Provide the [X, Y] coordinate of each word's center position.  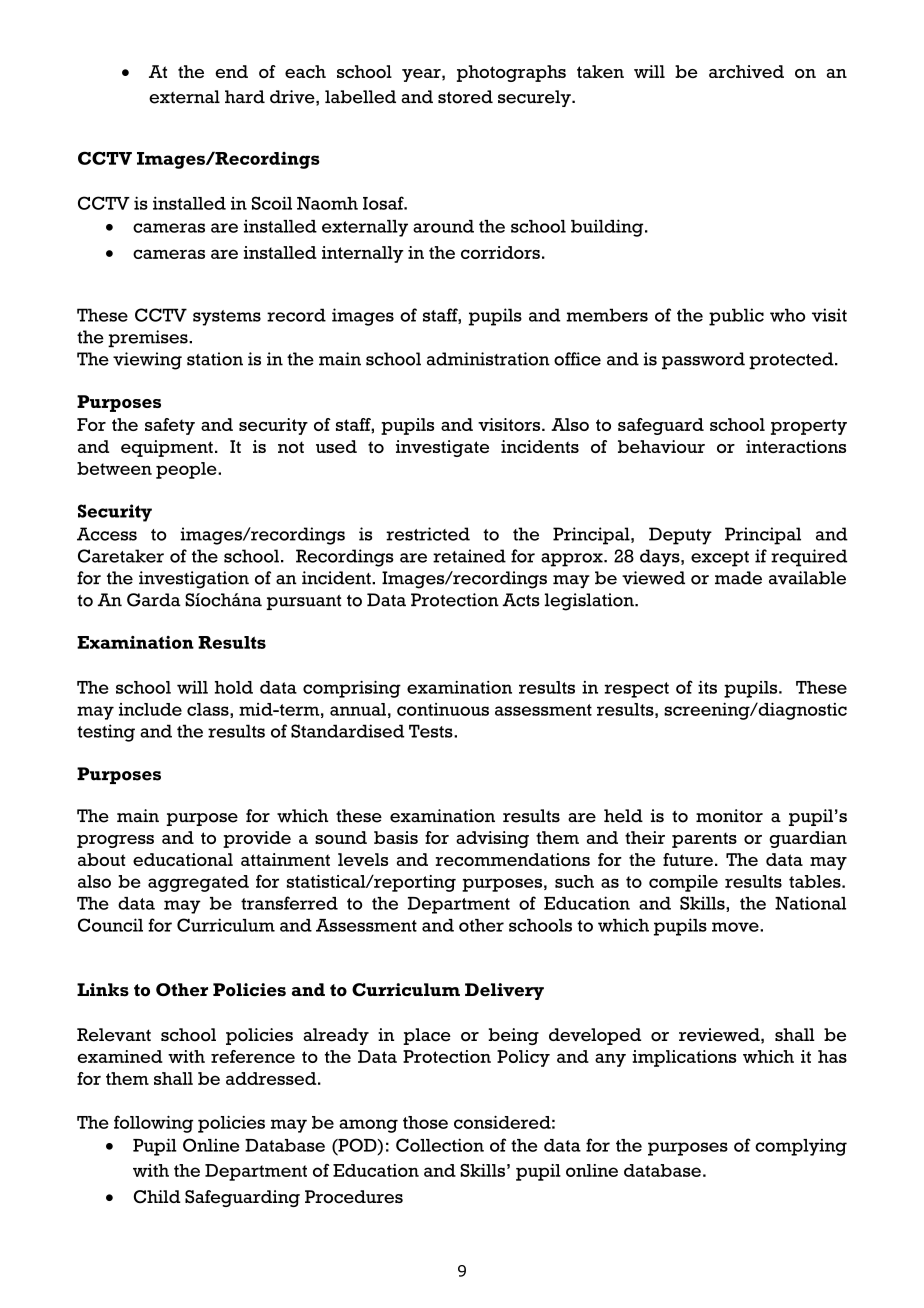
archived [746, 71]
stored [465, 97]
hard [245, 97]
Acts [521, 600]
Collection [440, 1145]
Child [157, 1196]
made [738, 578]
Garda [154, 600]
